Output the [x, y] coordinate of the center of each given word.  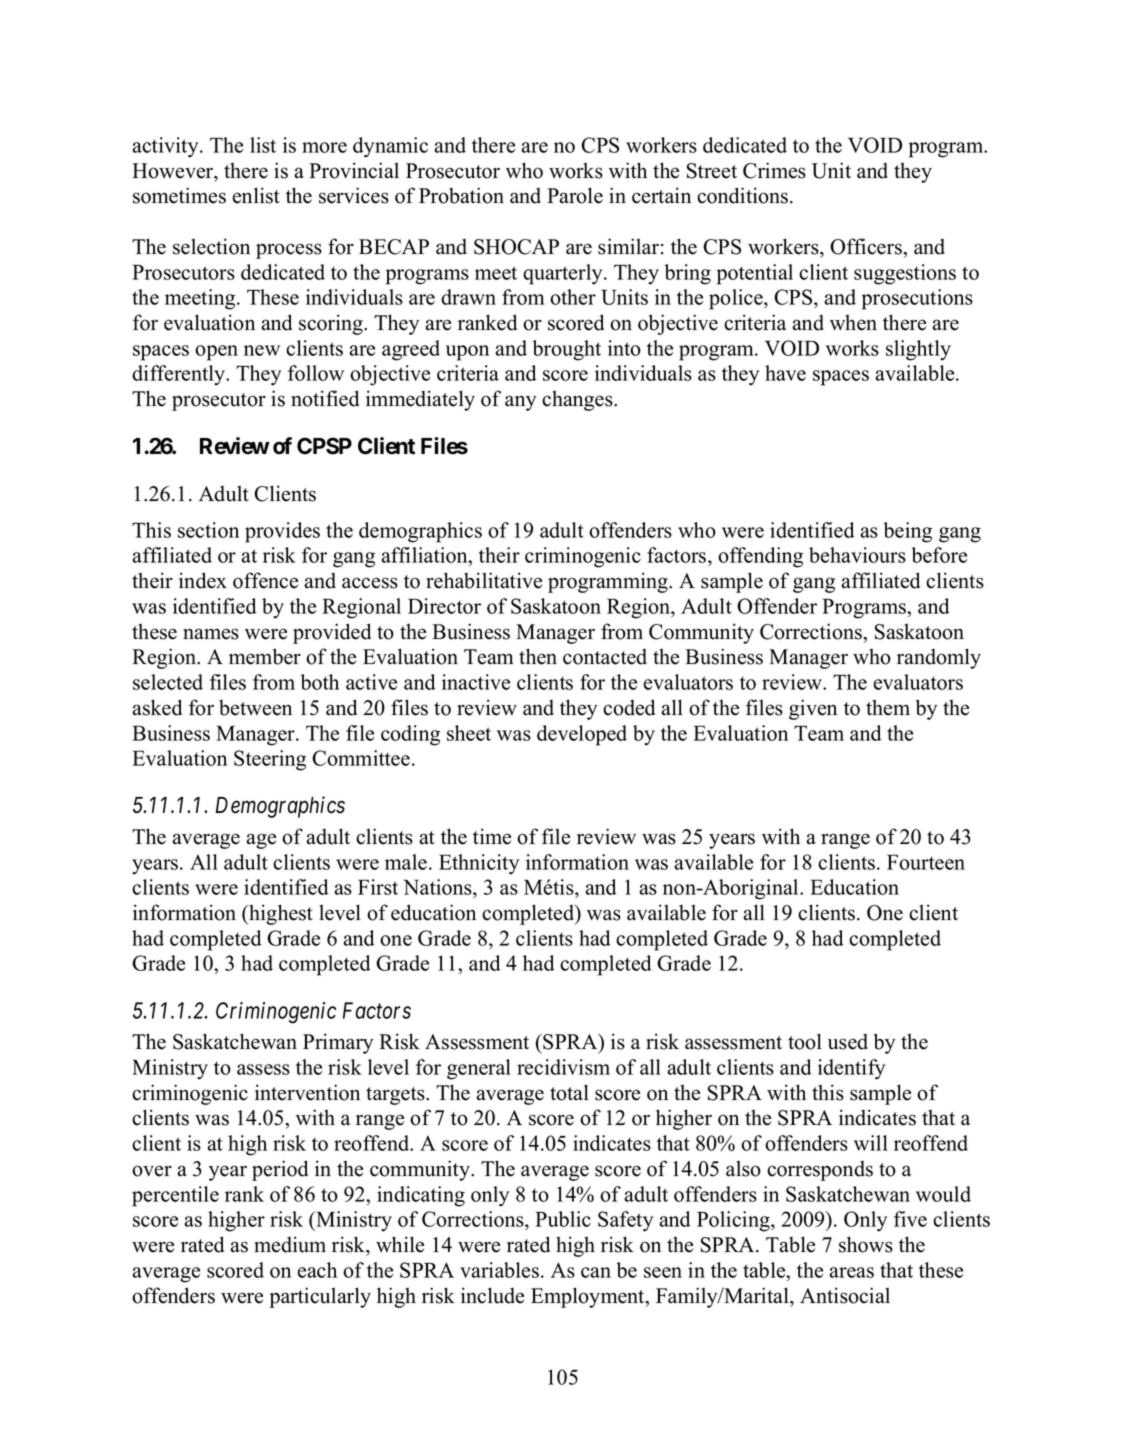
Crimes [774, 170]
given [813, 709]
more [324, 147]
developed [582, 735]
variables [499, 1270]
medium [290, 1244]
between [255, 707]
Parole [575, 195]
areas [851, 1272]
